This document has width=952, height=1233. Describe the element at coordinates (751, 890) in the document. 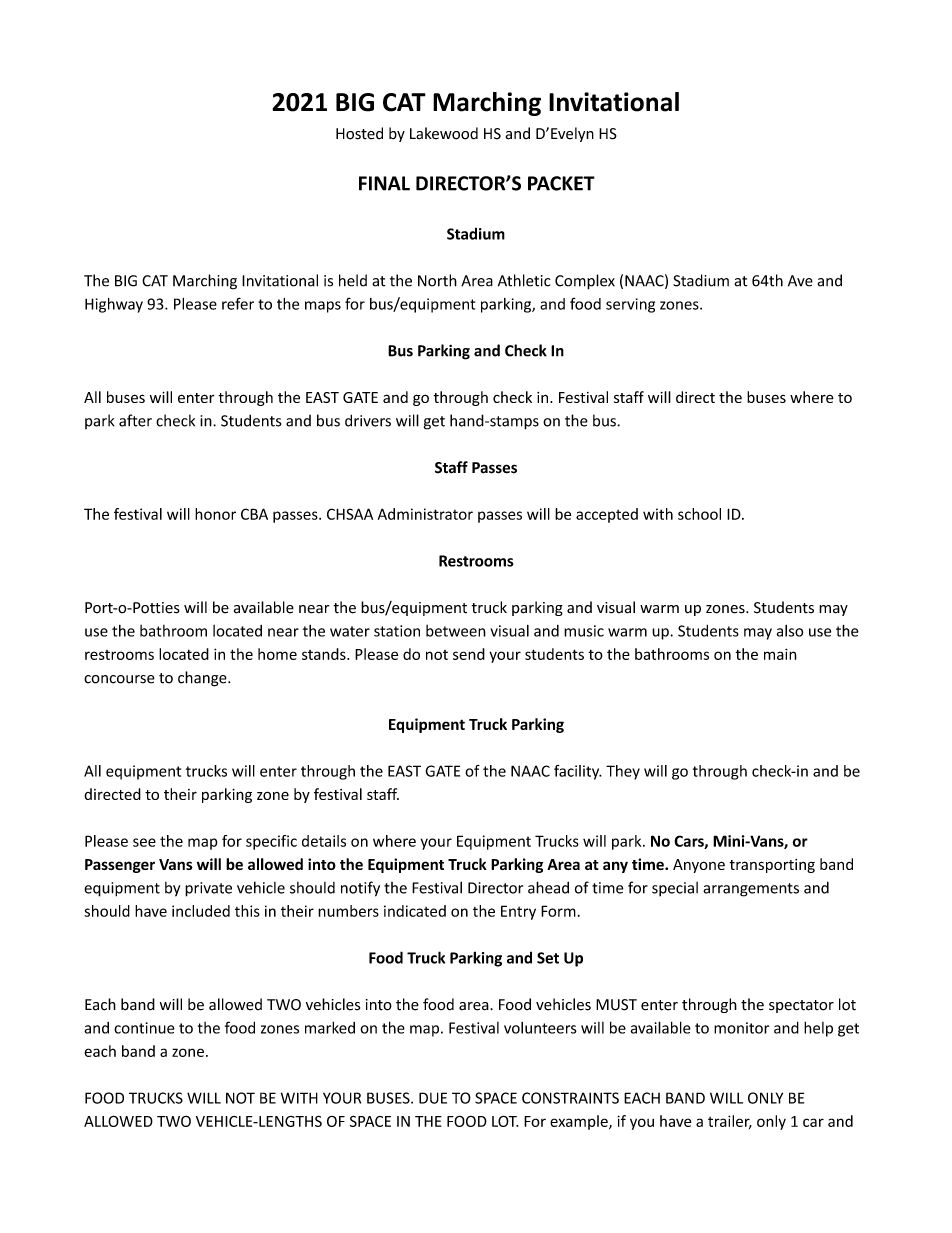

I see `arrangements` at that location.
